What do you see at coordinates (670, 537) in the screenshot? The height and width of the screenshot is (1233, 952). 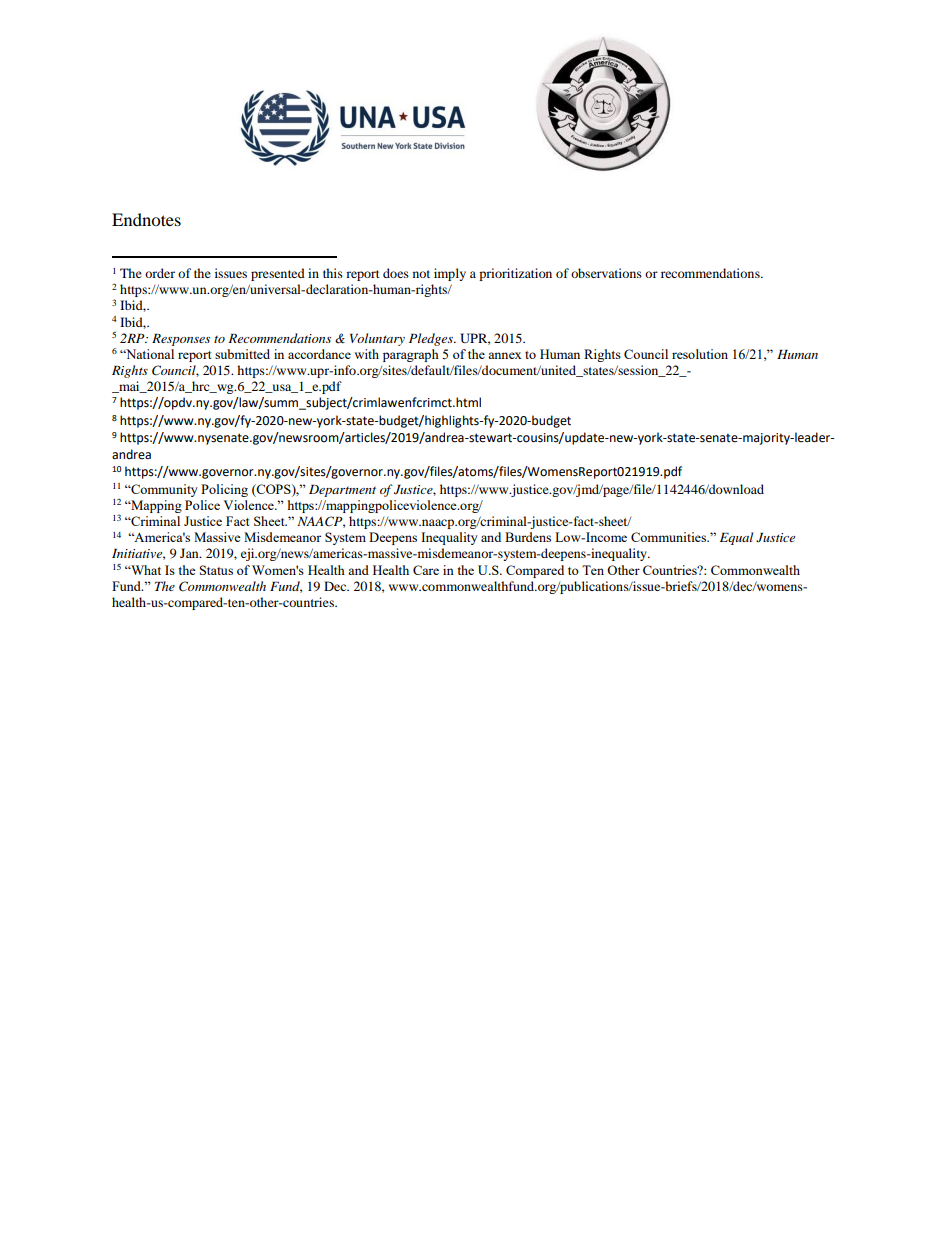 I see `Communities` at bounding box center [670, 537].
